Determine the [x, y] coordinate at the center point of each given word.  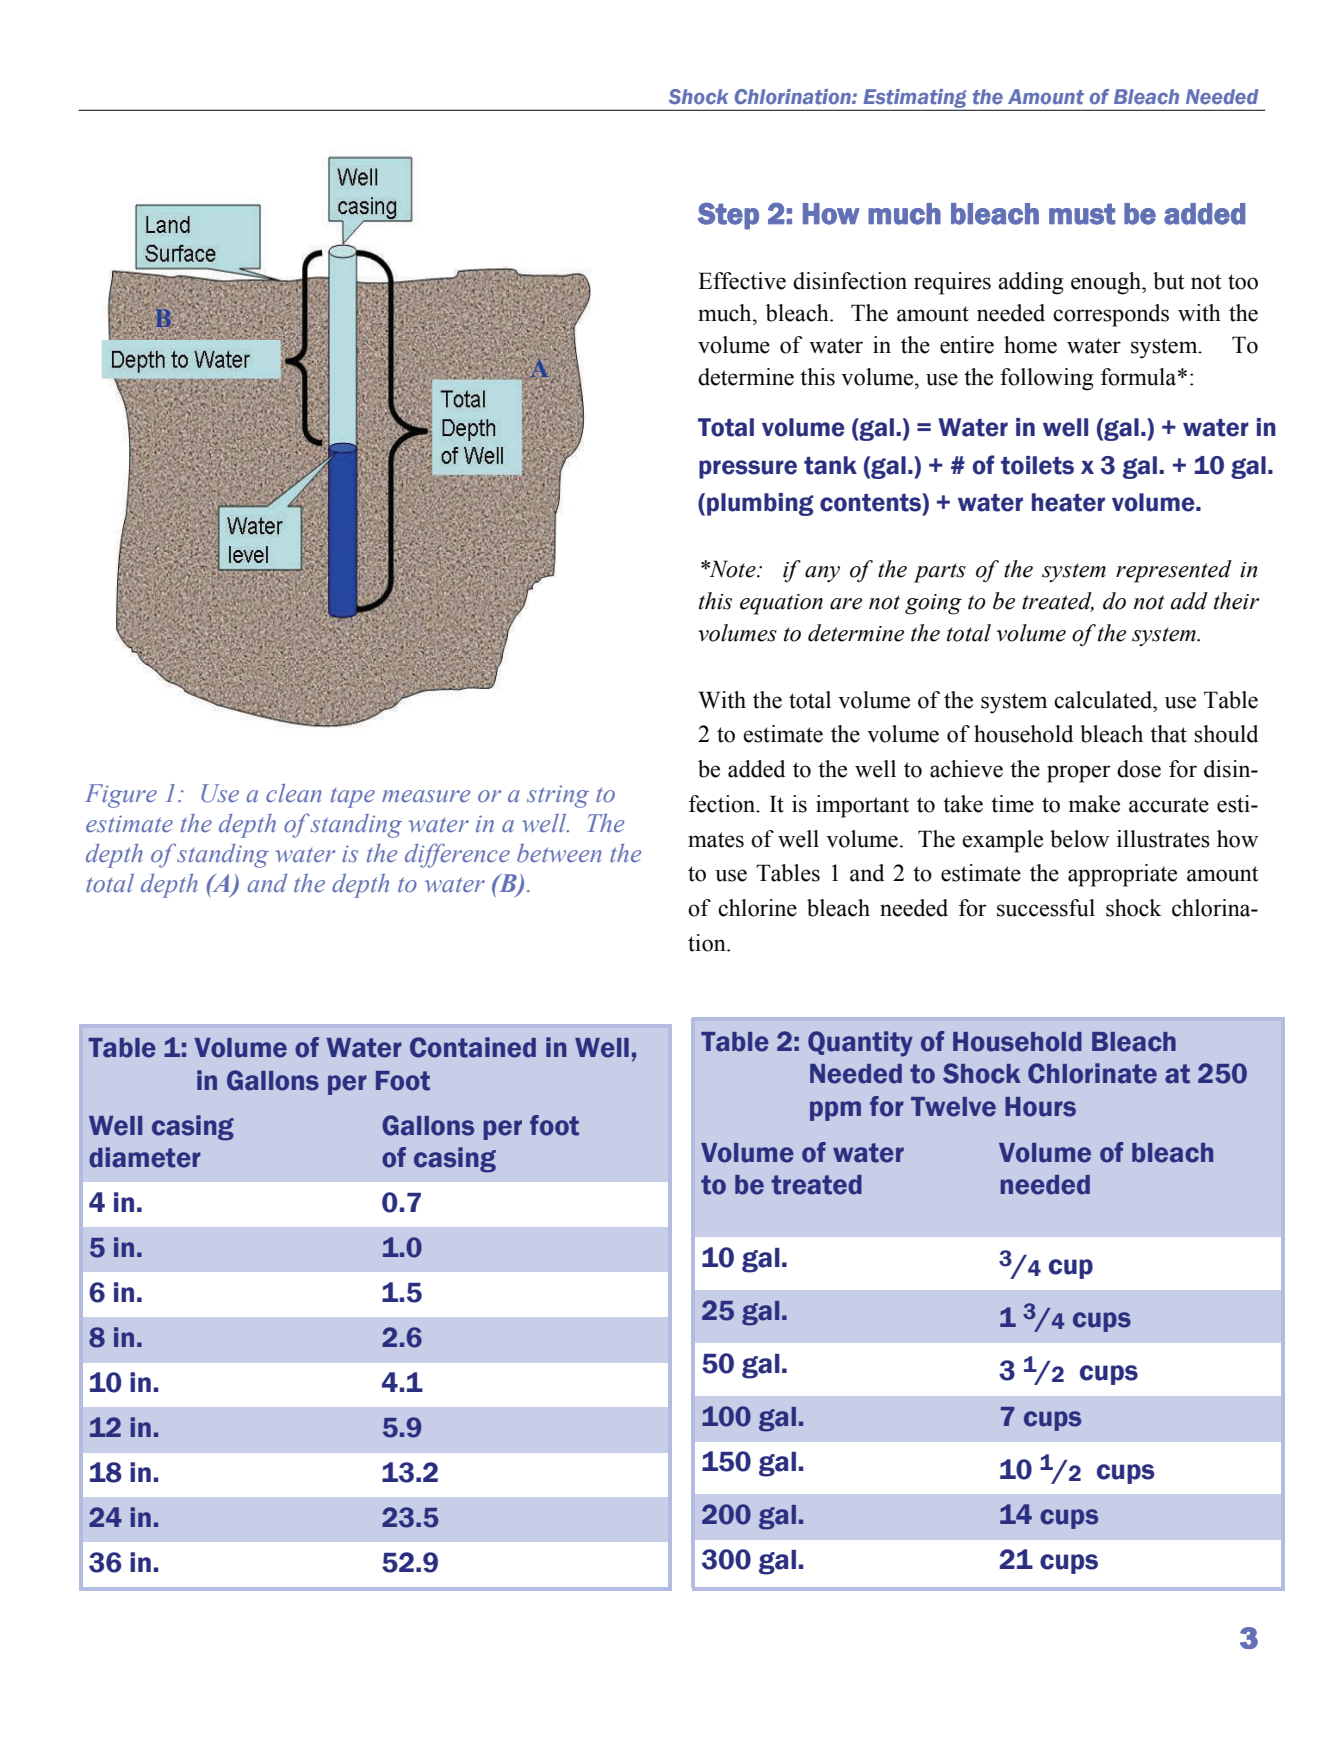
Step [728, 216]
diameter [145, 1157]
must [1082, 214]
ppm [835, 1111]
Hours [1040, 1107]
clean [294, 793]
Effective [742, 281]
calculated [1104, 700]
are [846, 604]
